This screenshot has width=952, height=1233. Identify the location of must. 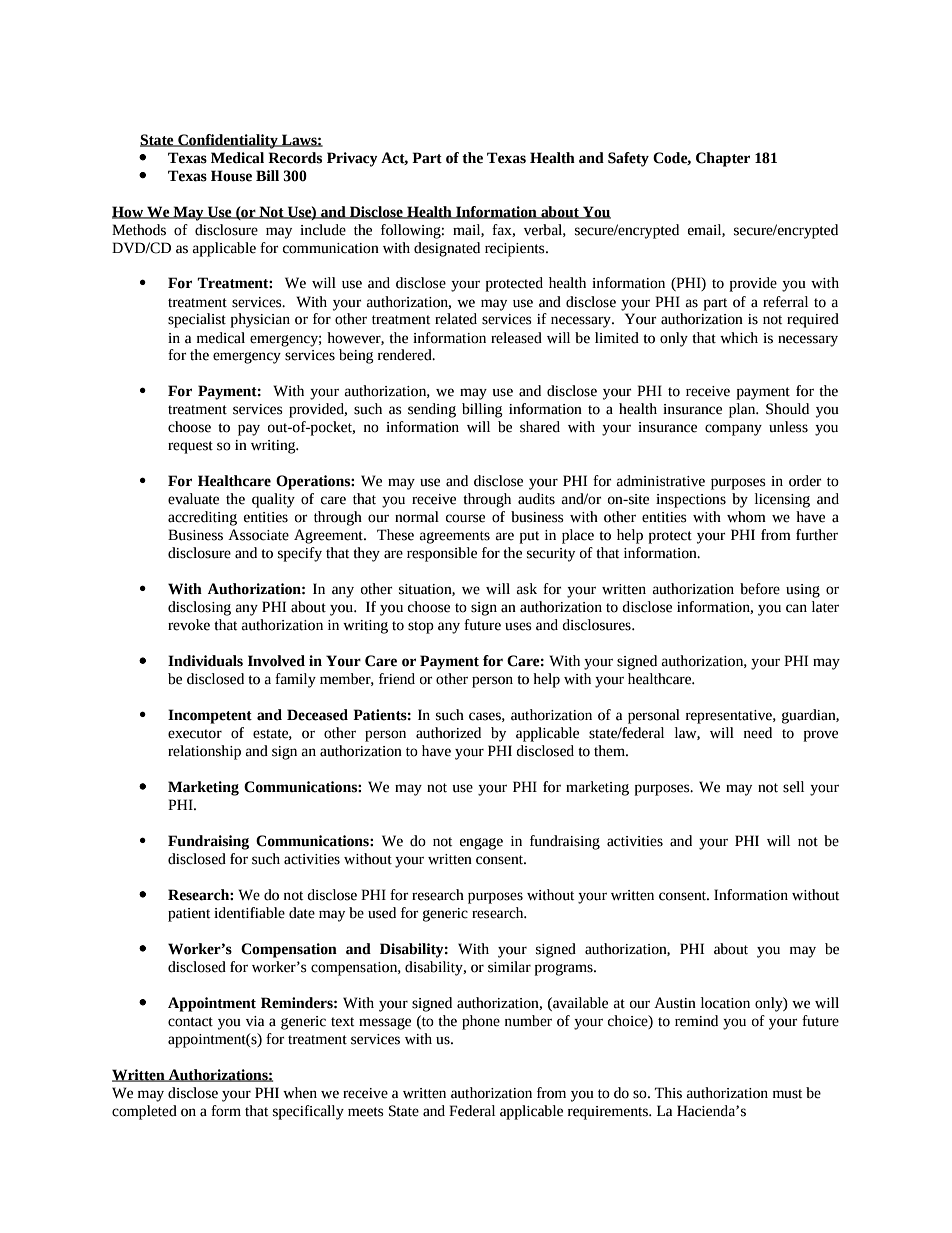
(787, 1094).
